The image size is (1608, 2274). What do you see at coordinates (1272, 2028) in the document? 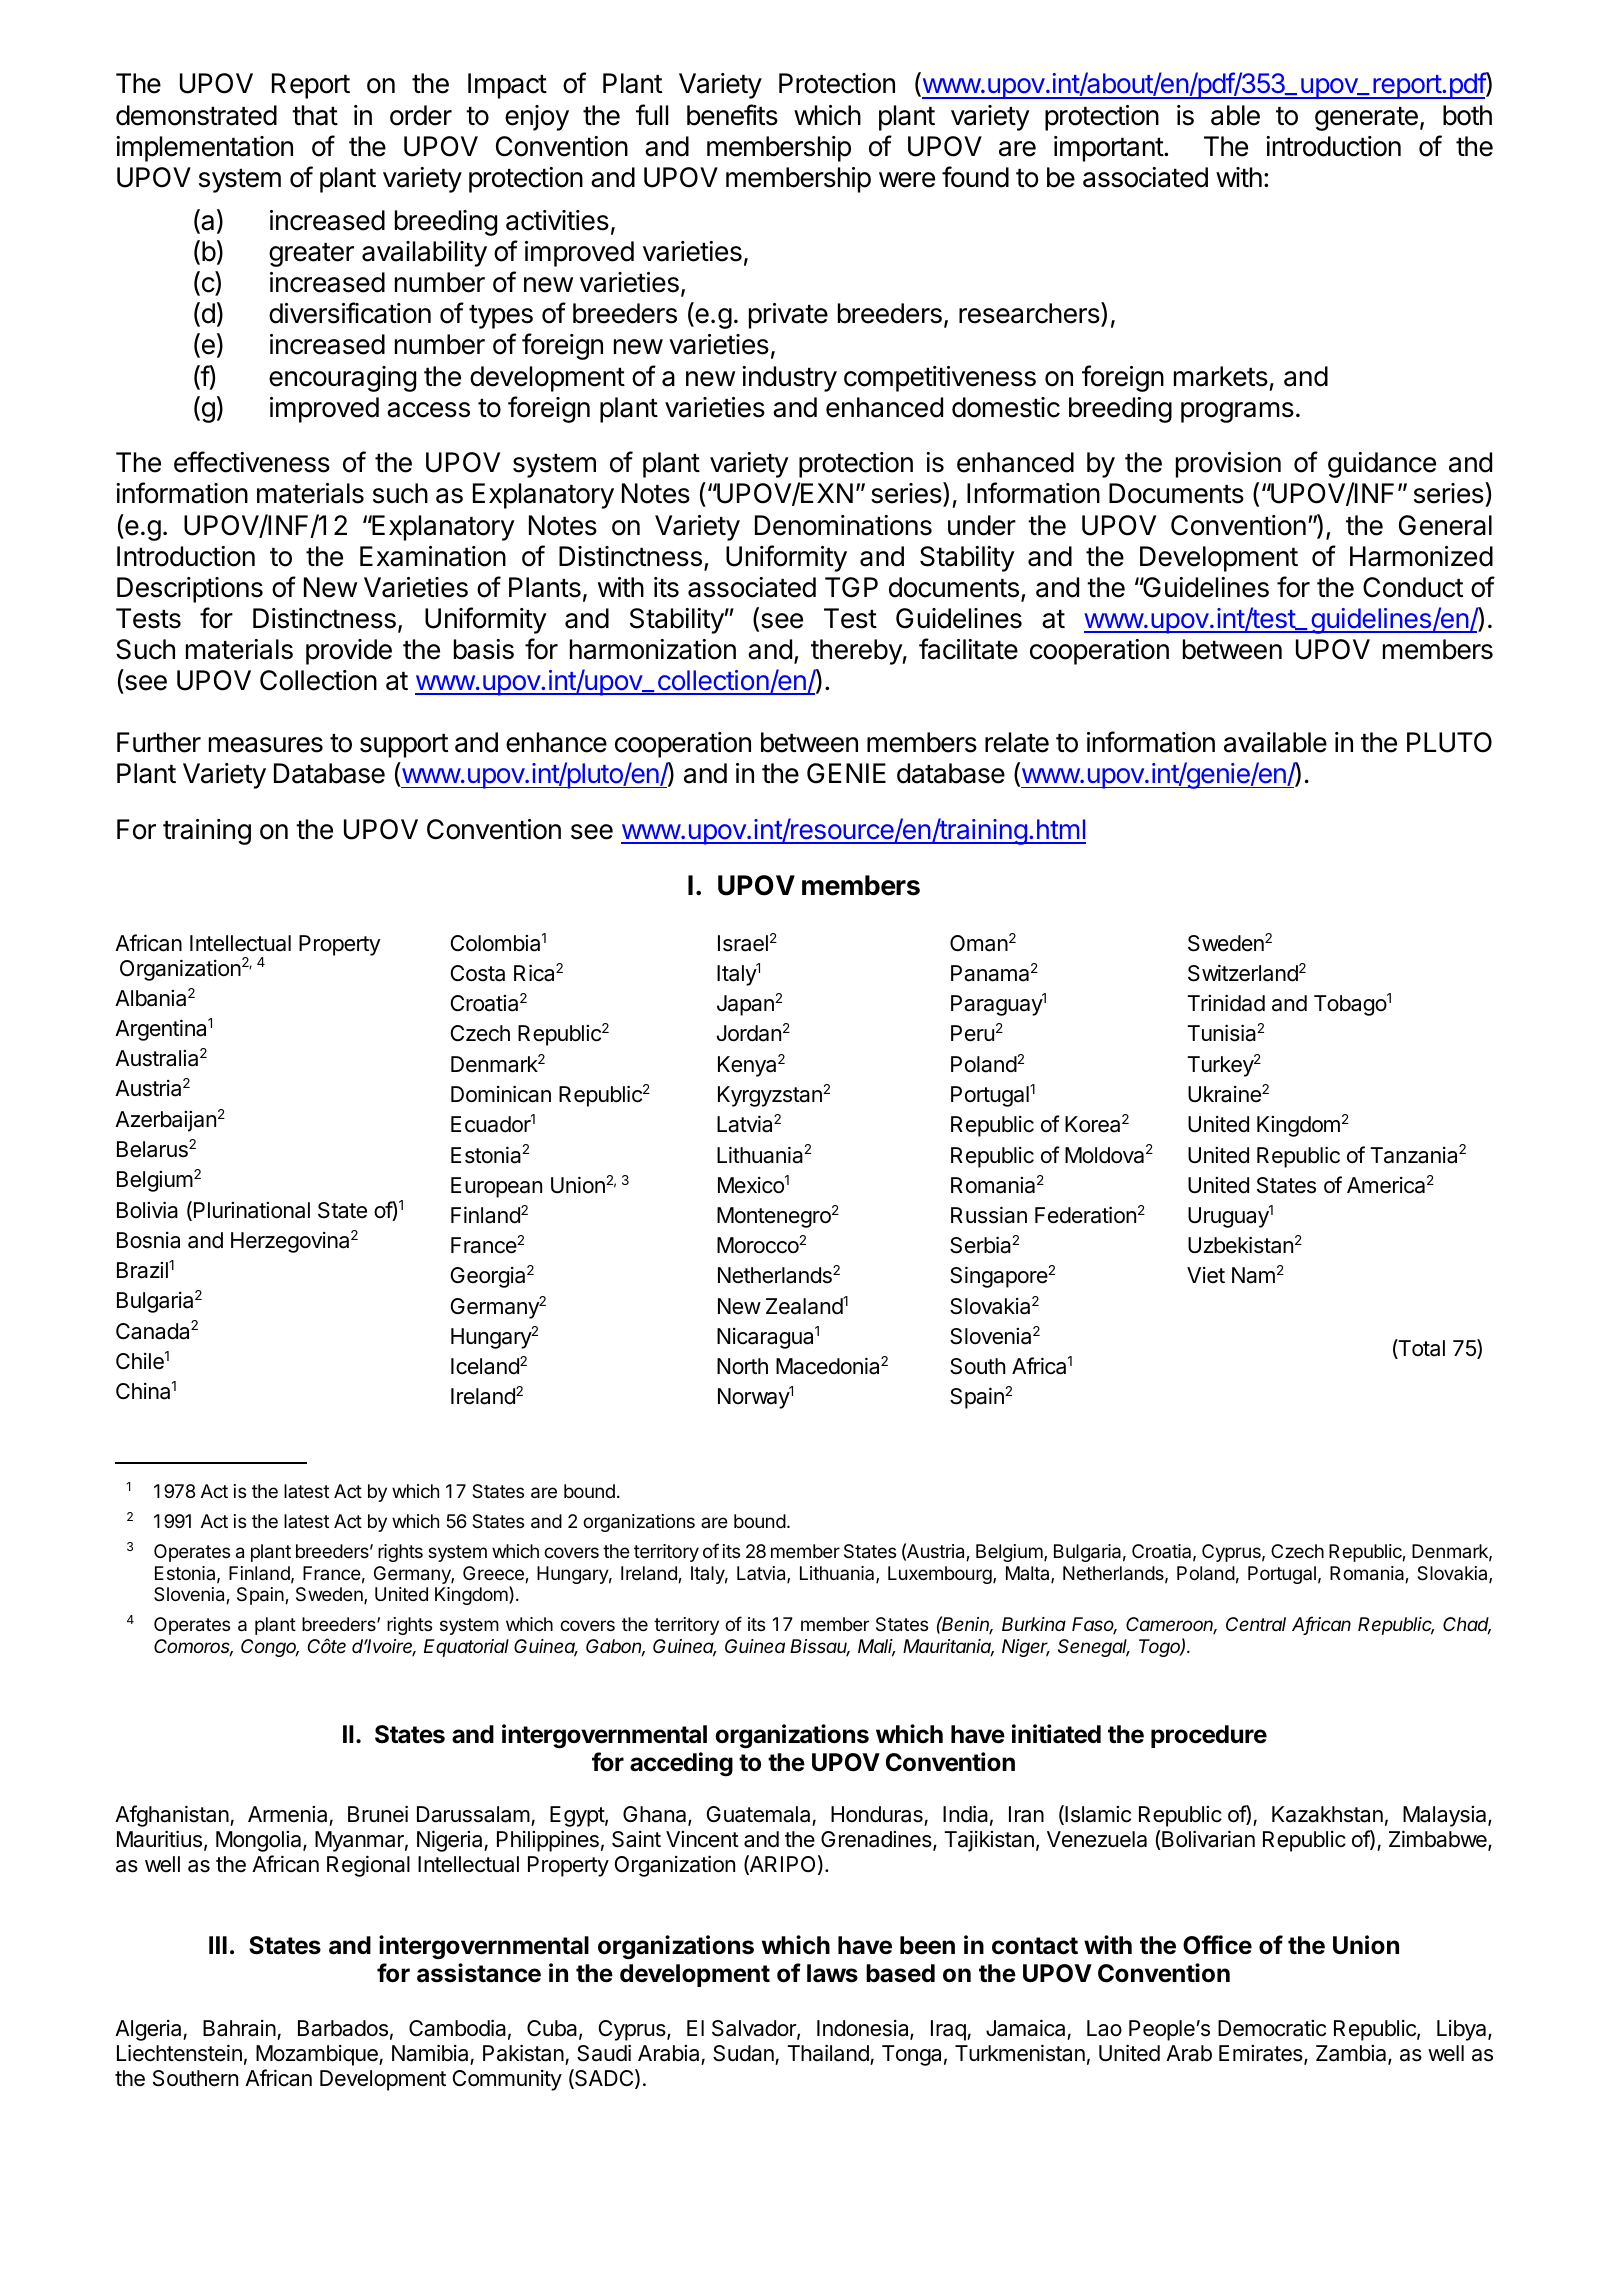
I see `Democratic` at bounding box center [1272, 2028].
